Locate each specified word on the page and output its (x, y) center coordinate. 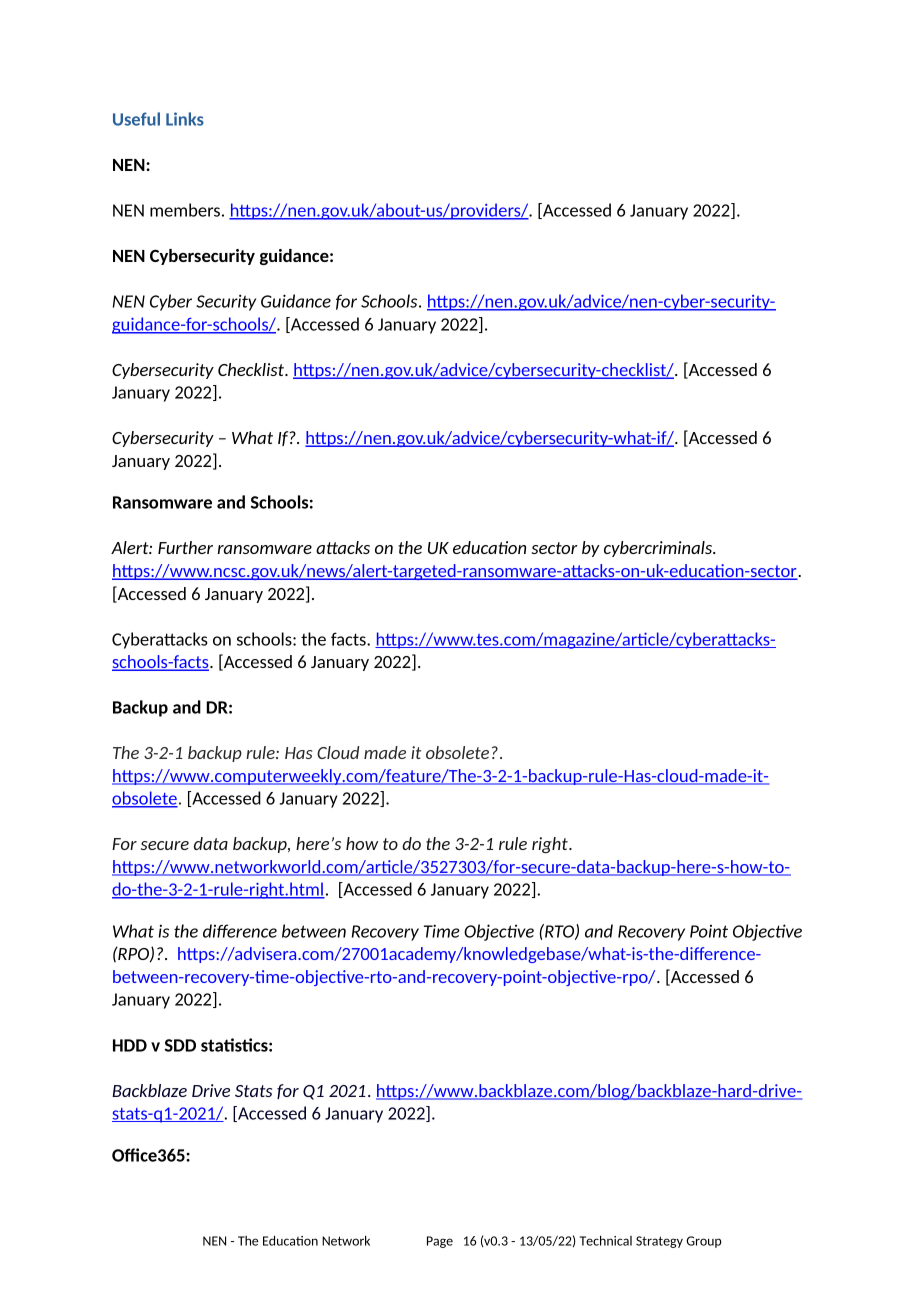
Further (185, 547)
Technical (606, 1240)
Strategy (659, 1242)
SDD (180, 1045)
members (185, 210)
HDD (130, 1045)
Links (185, 119)
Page (440, 1242)
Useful (136, 119)
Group (704, 1242)
